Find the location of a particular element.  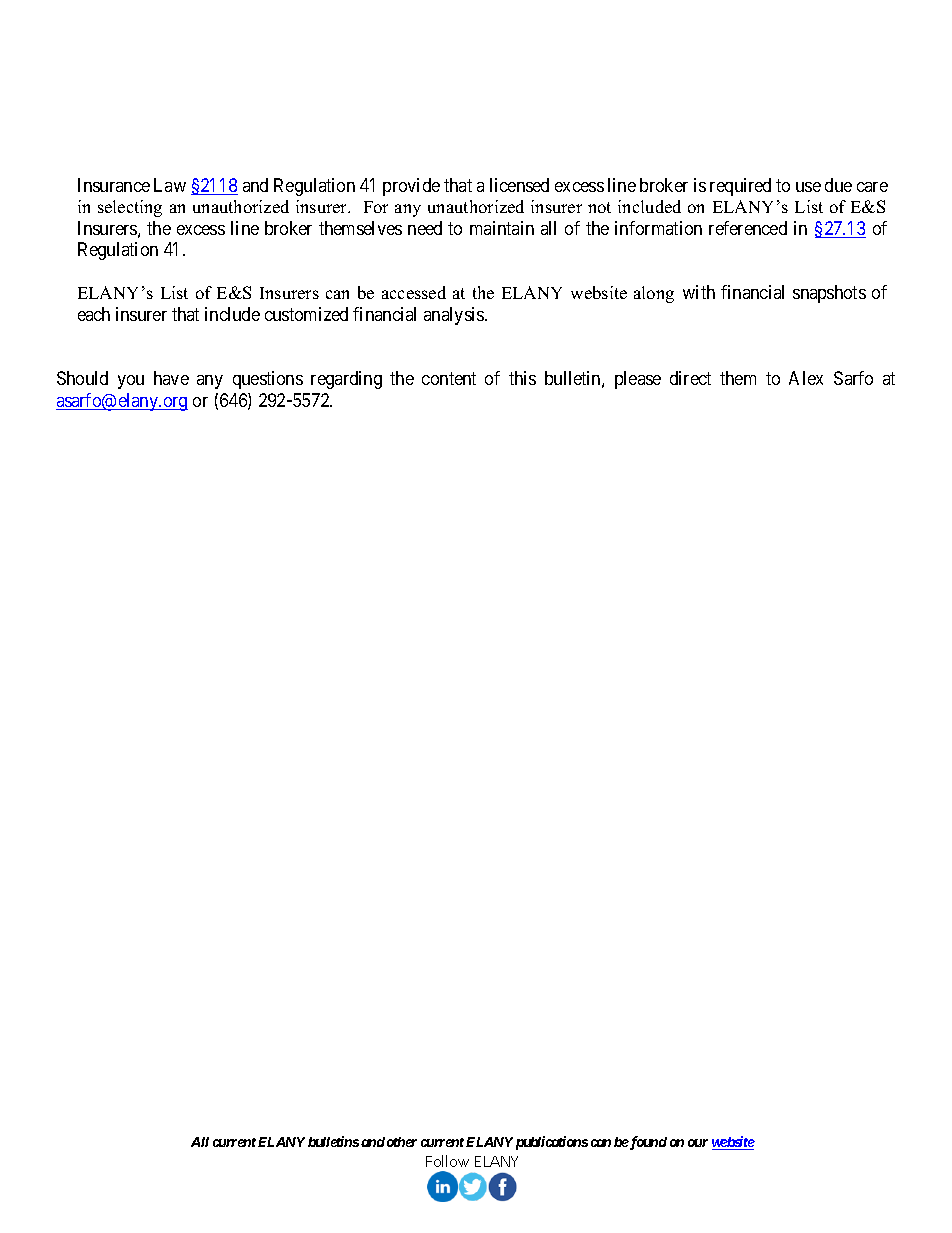

direct is located at coordinates (690, 378).
